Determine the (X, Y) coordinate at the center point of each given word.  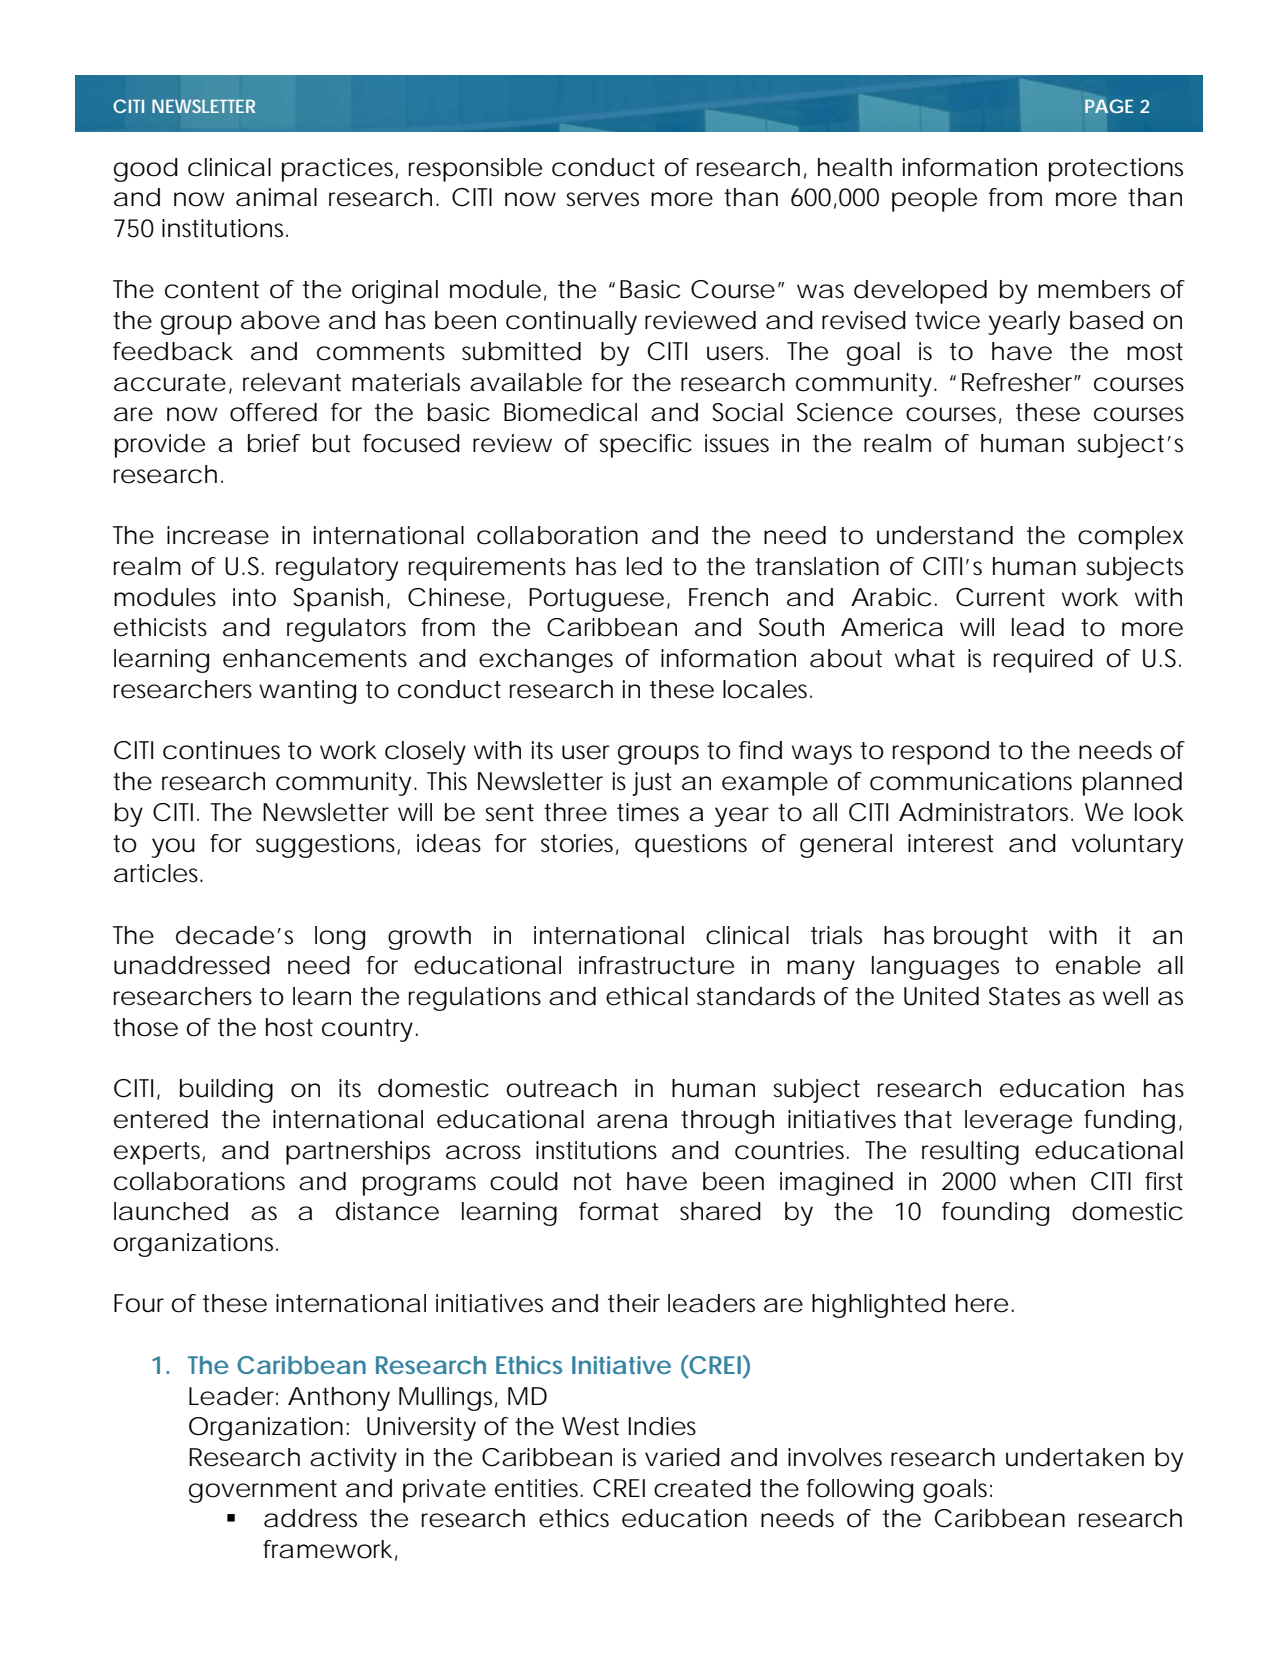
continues (221, 750)
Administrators (986, 812)
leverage (1018, 1122)
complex (1130, 538)
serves (603, 199)
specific (646, 446)
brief (274, 443)
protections (1116, 170)
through (727, 1122)
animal (276, 197)
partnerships (358, 1153)
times (648, 812)
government (263, 1491)
